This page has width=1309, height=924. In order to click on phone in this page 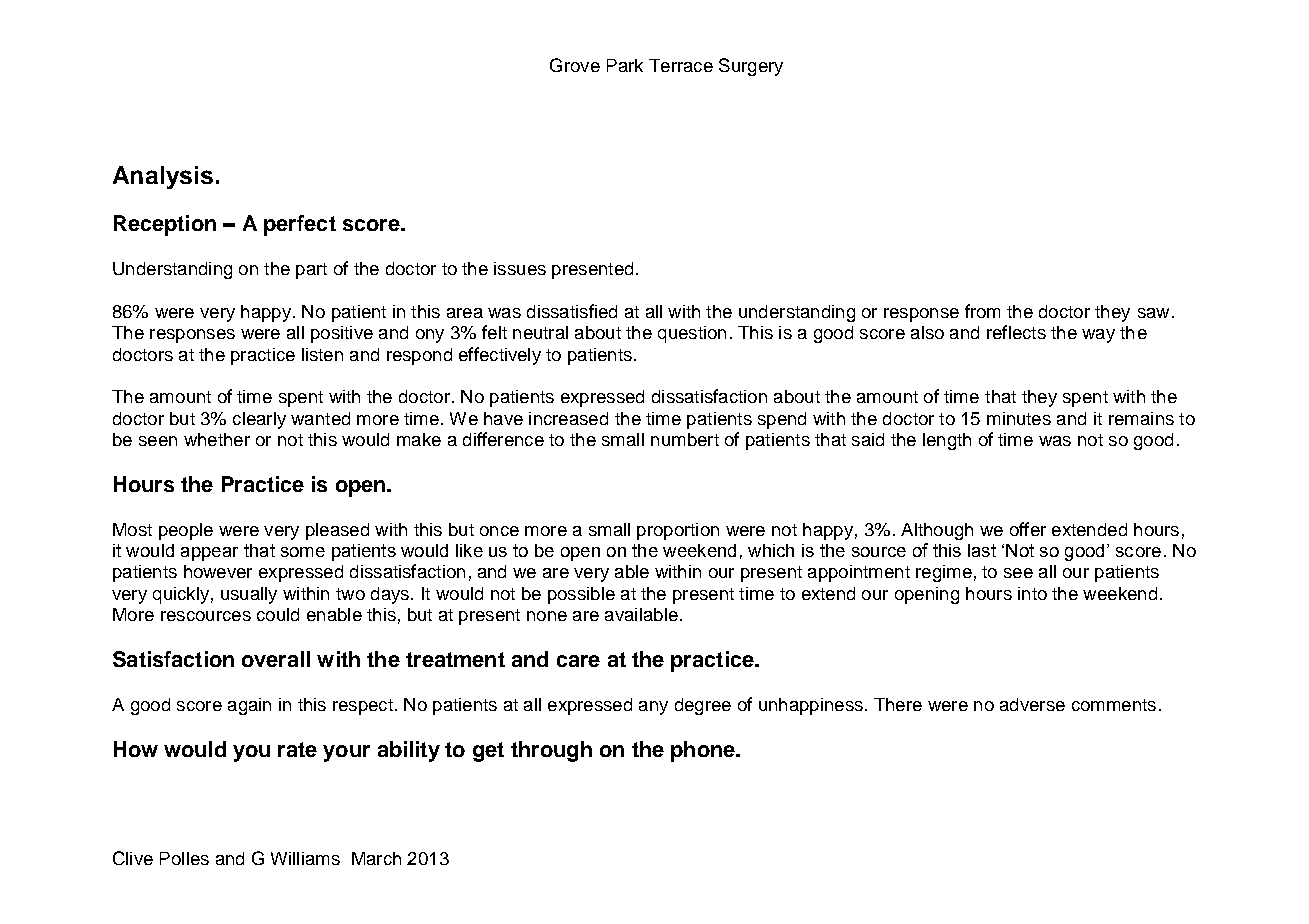, I will do `click(704, 751)`.
